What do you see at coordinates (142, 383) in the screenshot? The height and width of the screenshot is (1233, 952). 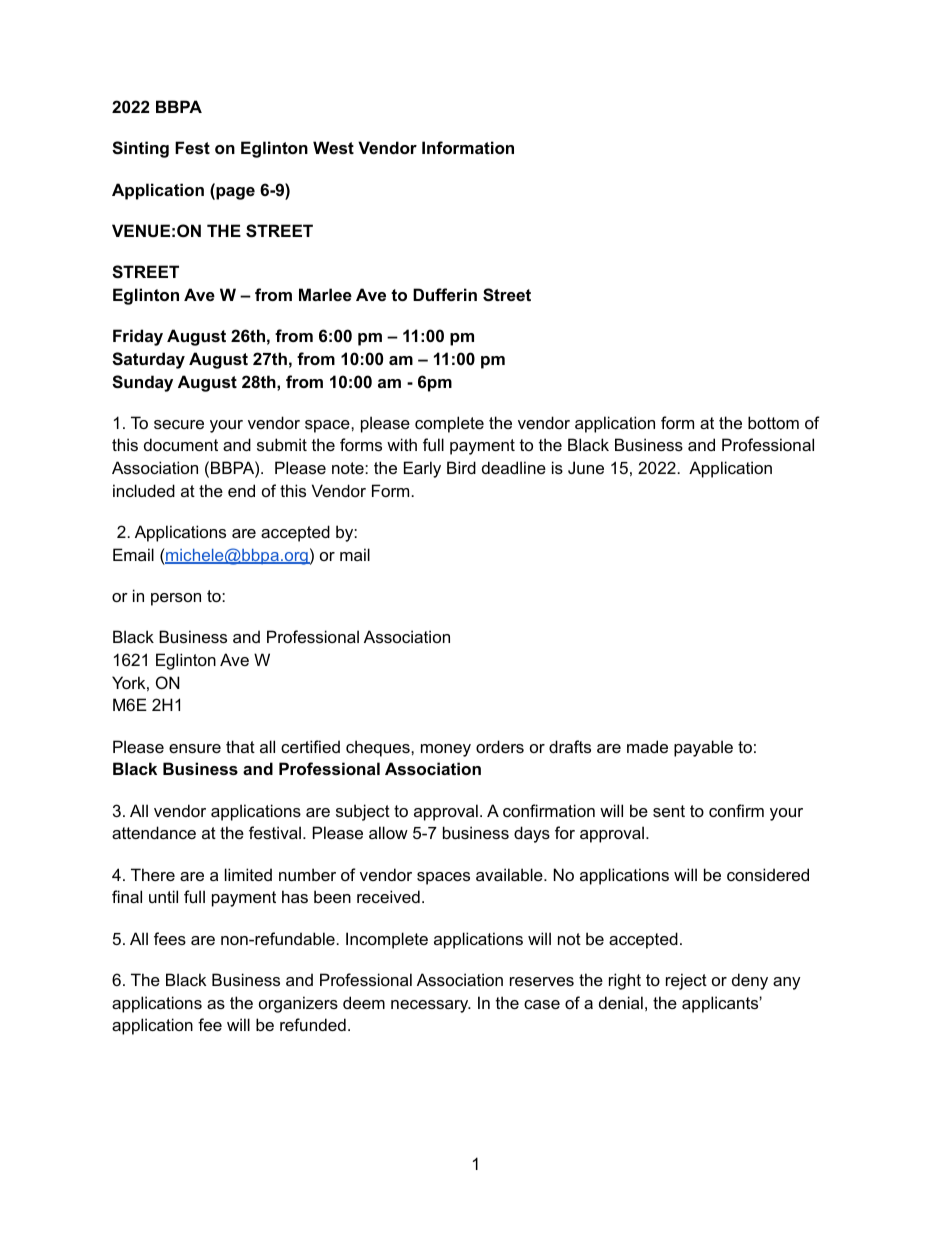 I see `Sunday` at bounding box center [142, 383].
